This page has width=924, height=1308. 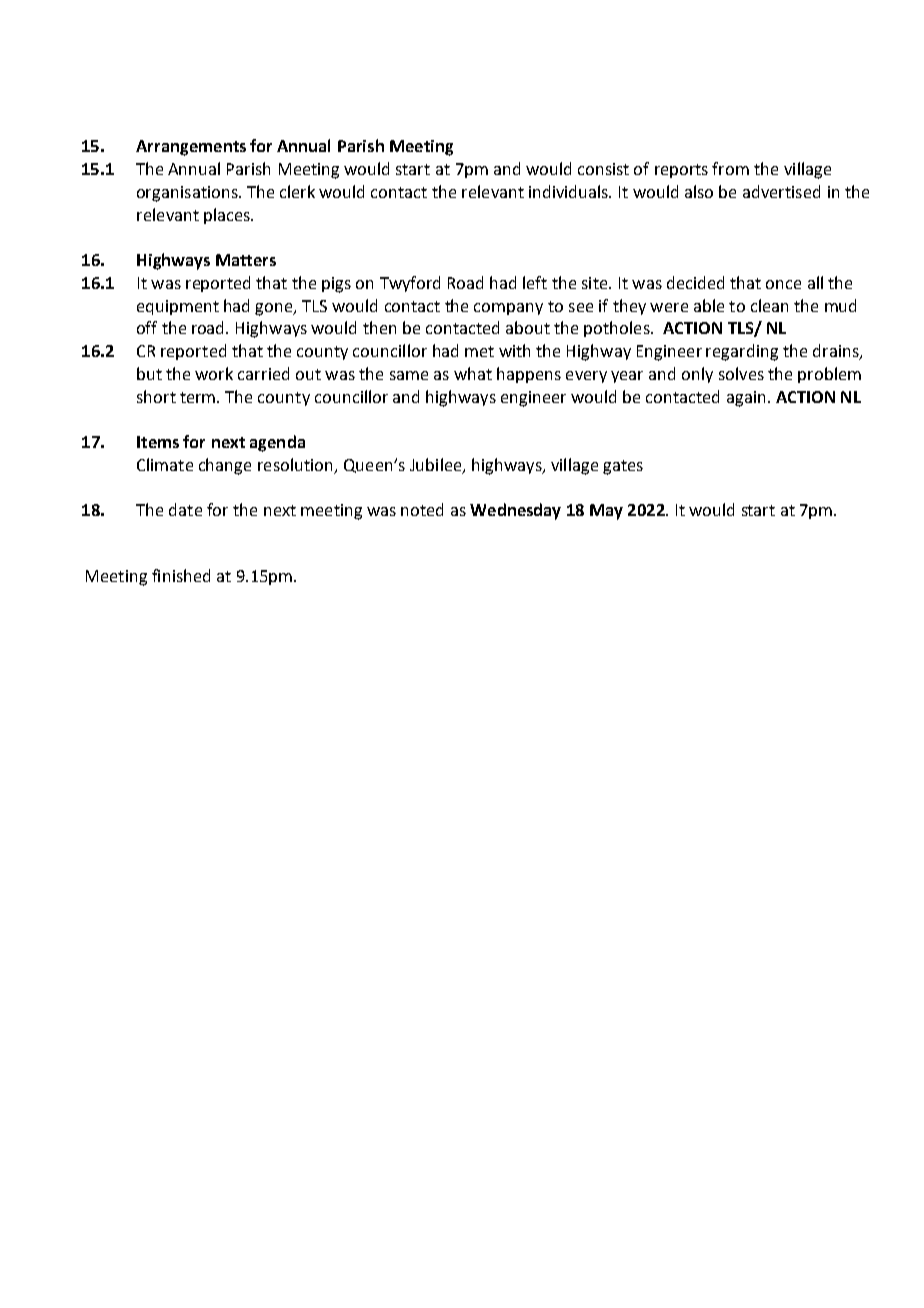 I want to click on work, so click(x=214, y=373).
